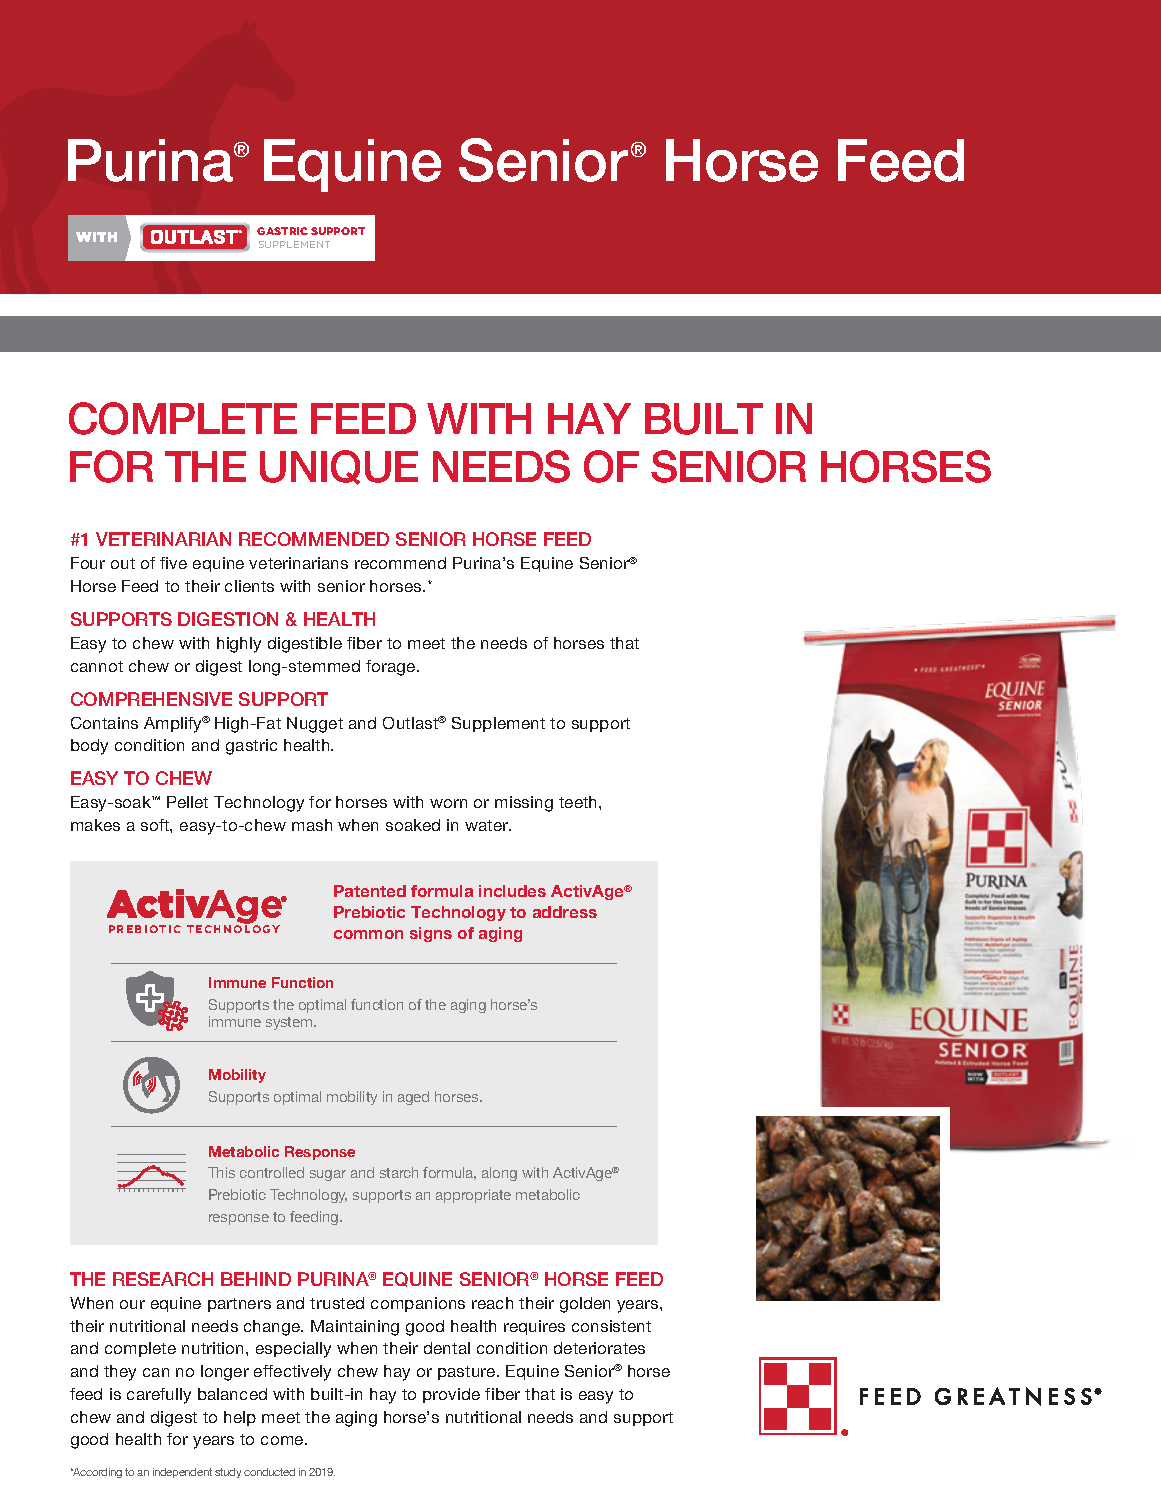  I want to click on mash, so click(312, 825).
